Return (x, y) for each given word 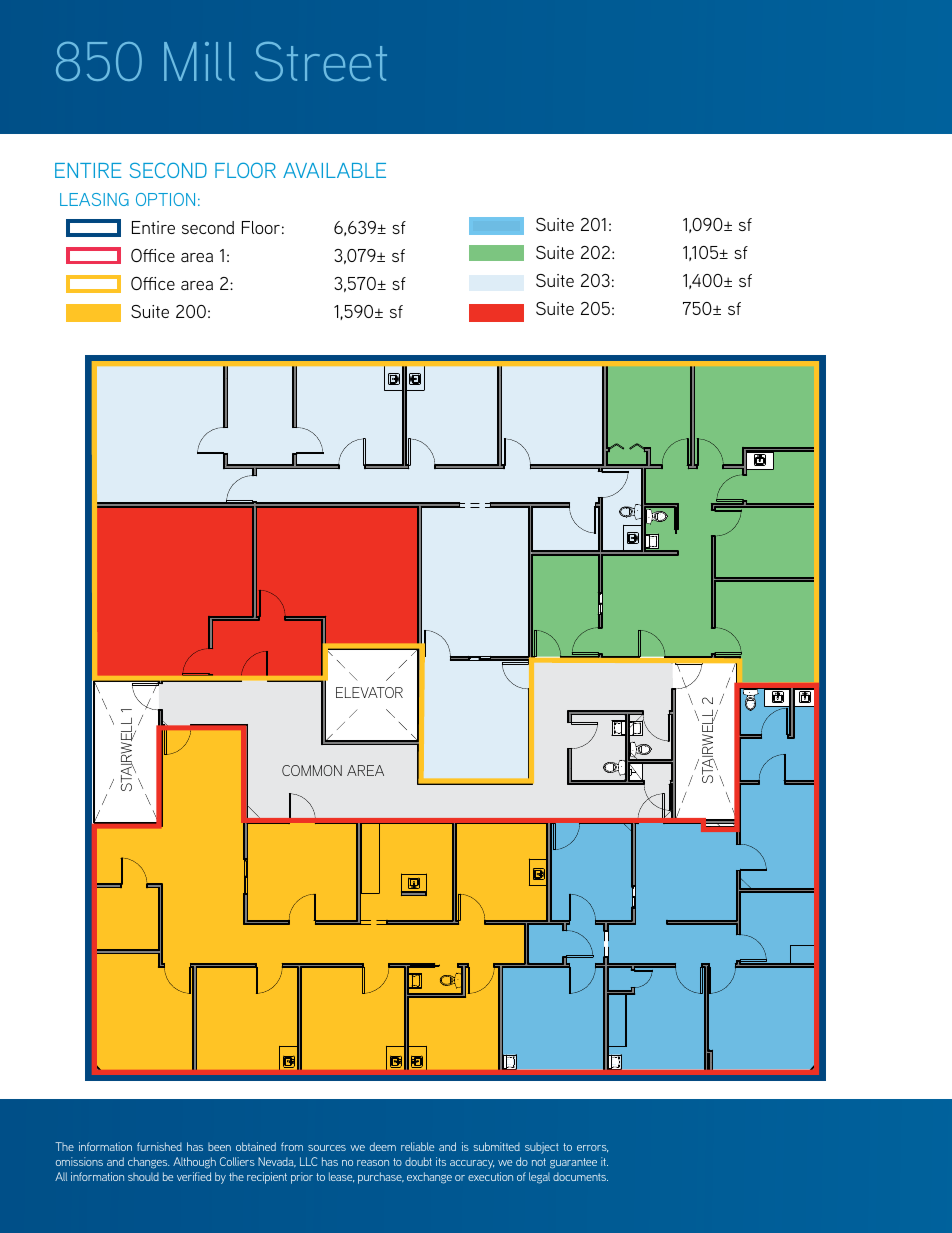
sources (327, 1148)
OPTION (165, 199)
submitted (497, 1146)
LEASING (94, 199)
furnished (159, 1146)
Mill (199, 61)
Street (321, 61)
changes (149, 1163)
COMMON (312, 770)
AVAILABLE (334, 170)
